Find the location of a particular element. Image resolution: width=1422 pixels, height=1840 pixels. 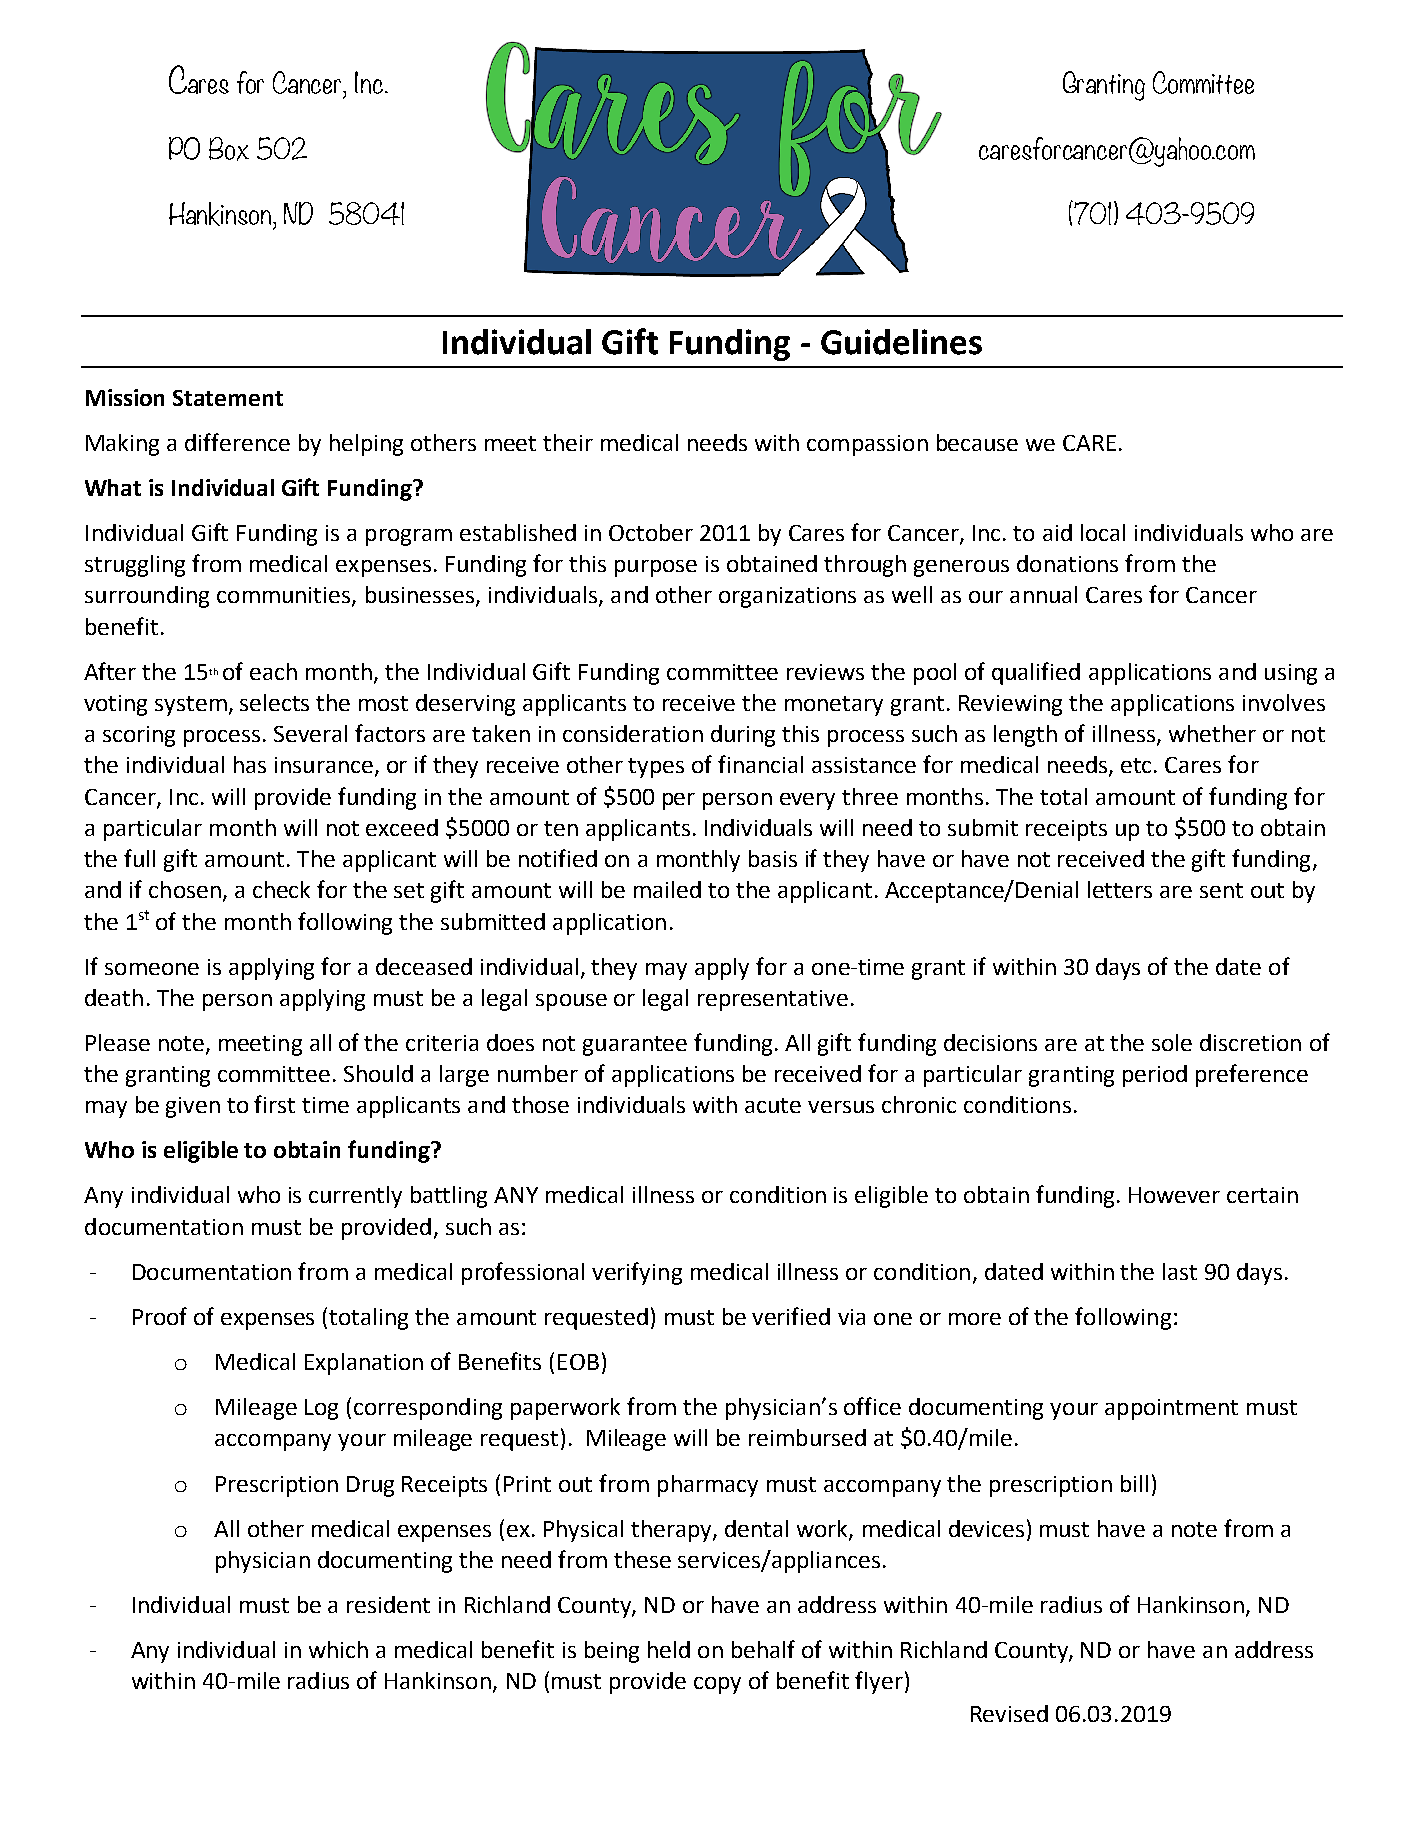

letters is located at coordinates (1120, 889).
